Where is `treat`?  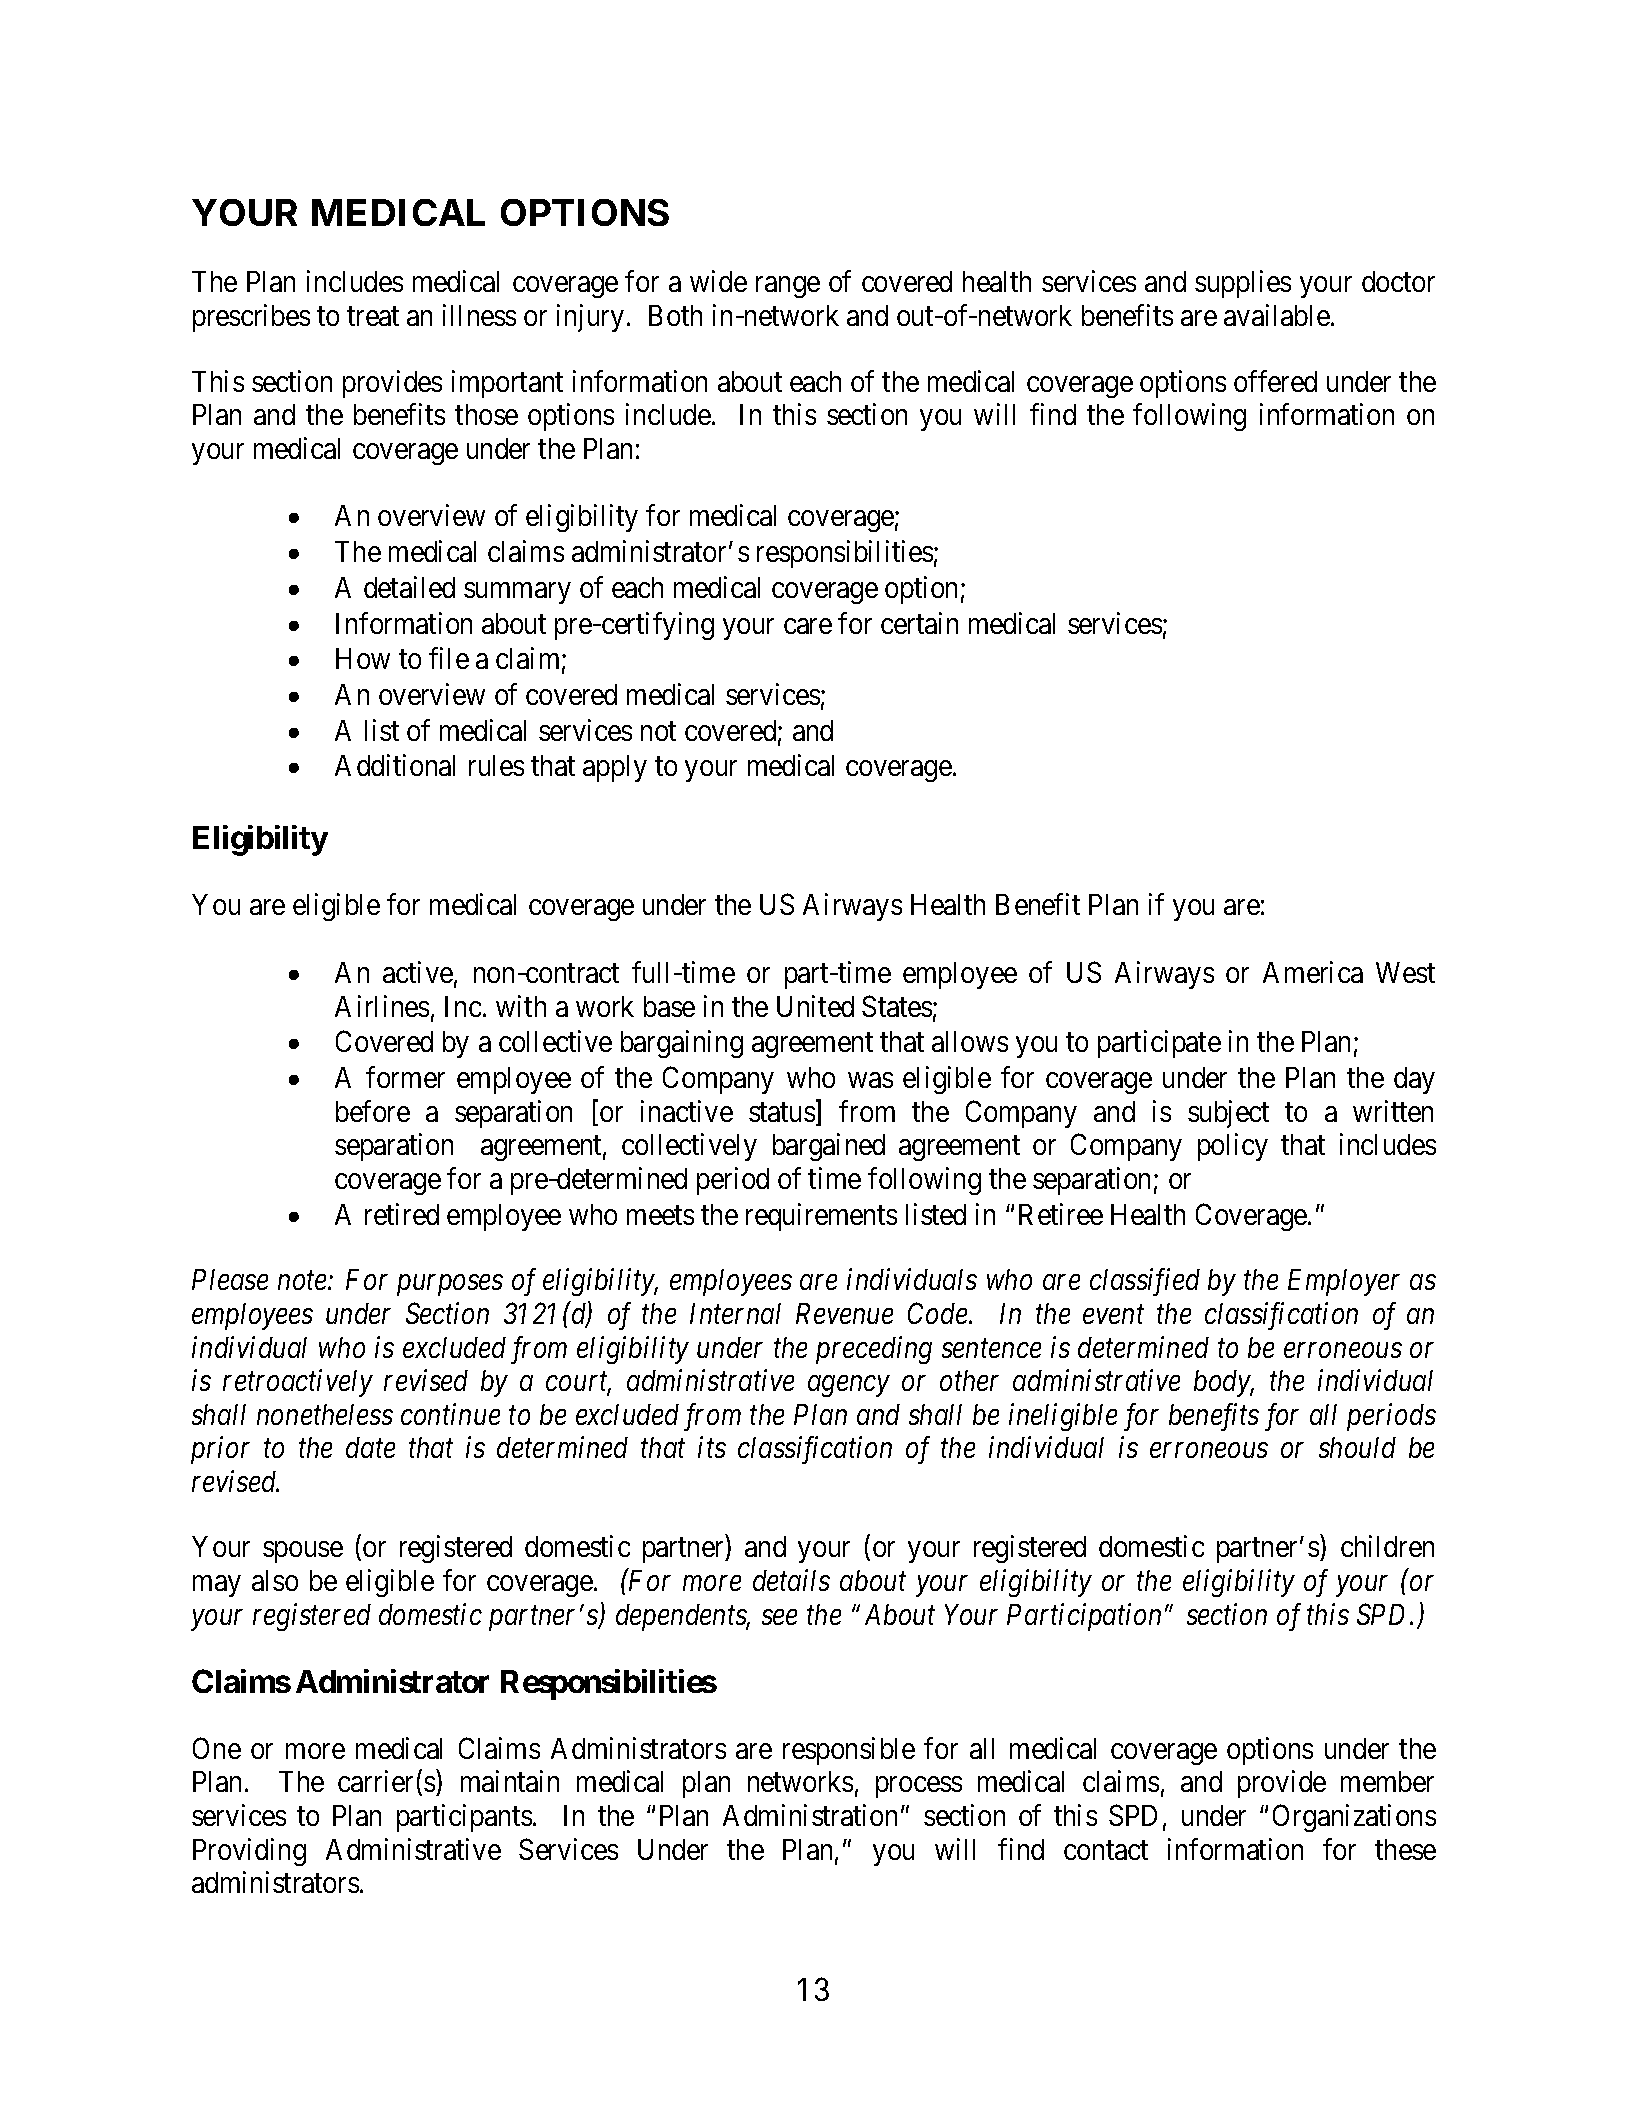
treat is located at coordinates (373, 316).
